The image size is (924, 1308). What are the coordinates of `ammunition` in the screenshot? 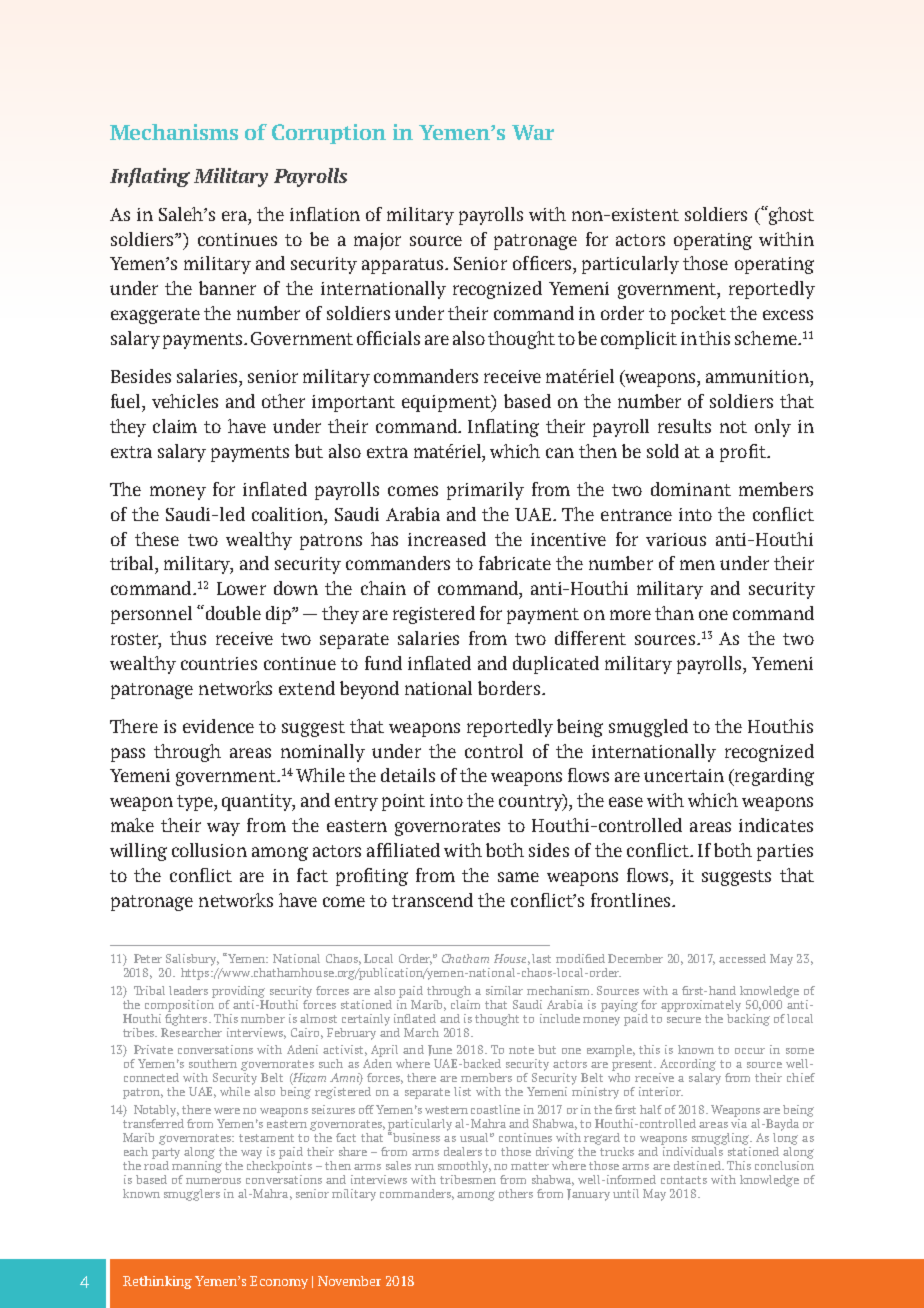 It's located at (758, 376).
